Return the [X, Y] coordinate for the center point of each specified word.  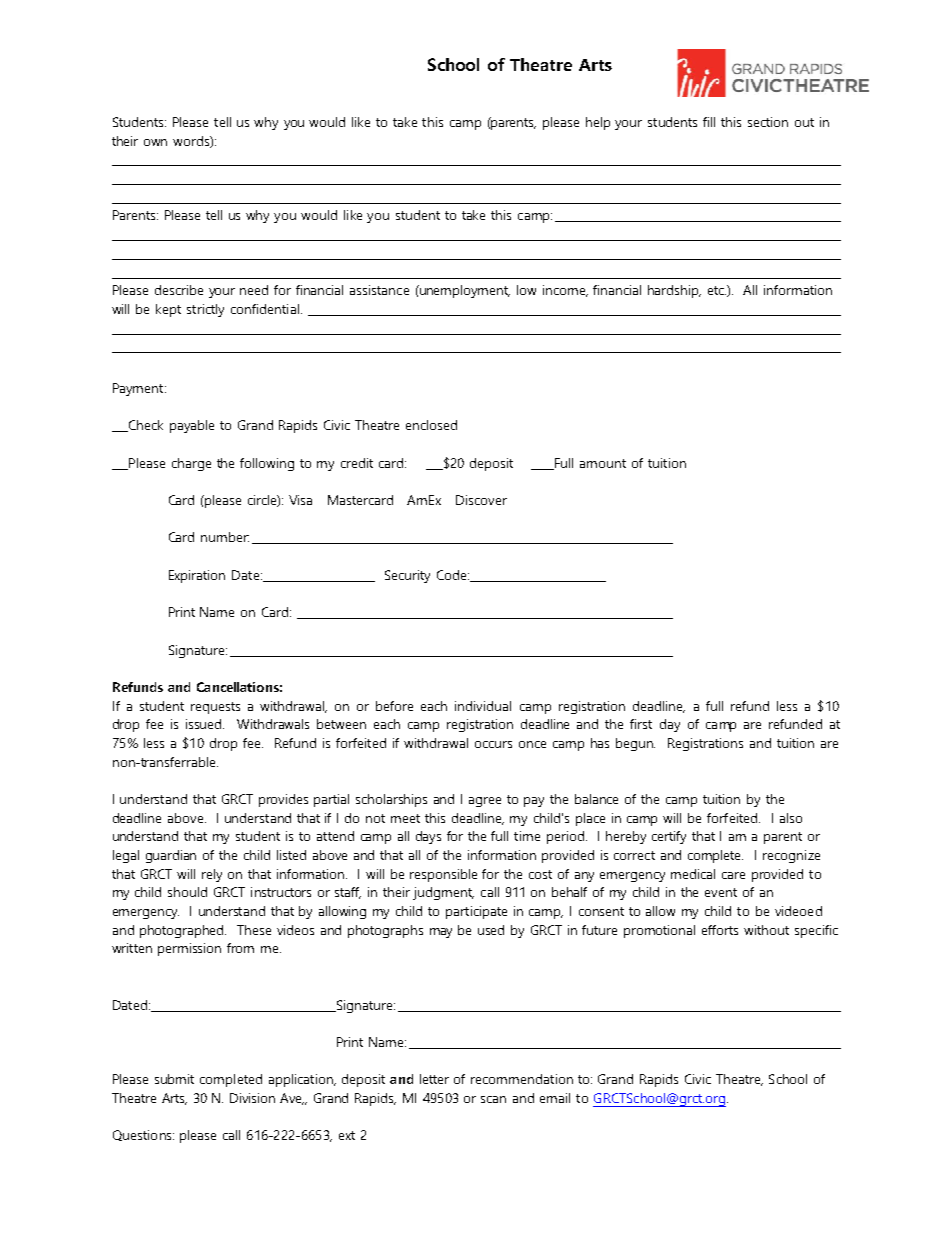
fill [709, 122]
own [155, 142]
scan [493, 1099]
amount [603, 463]
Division [252, 1098]
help [598, 123]
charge [191, 464]
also [791, 818]
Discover [481, 500]
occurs [493, 744]
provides [283, 800]
